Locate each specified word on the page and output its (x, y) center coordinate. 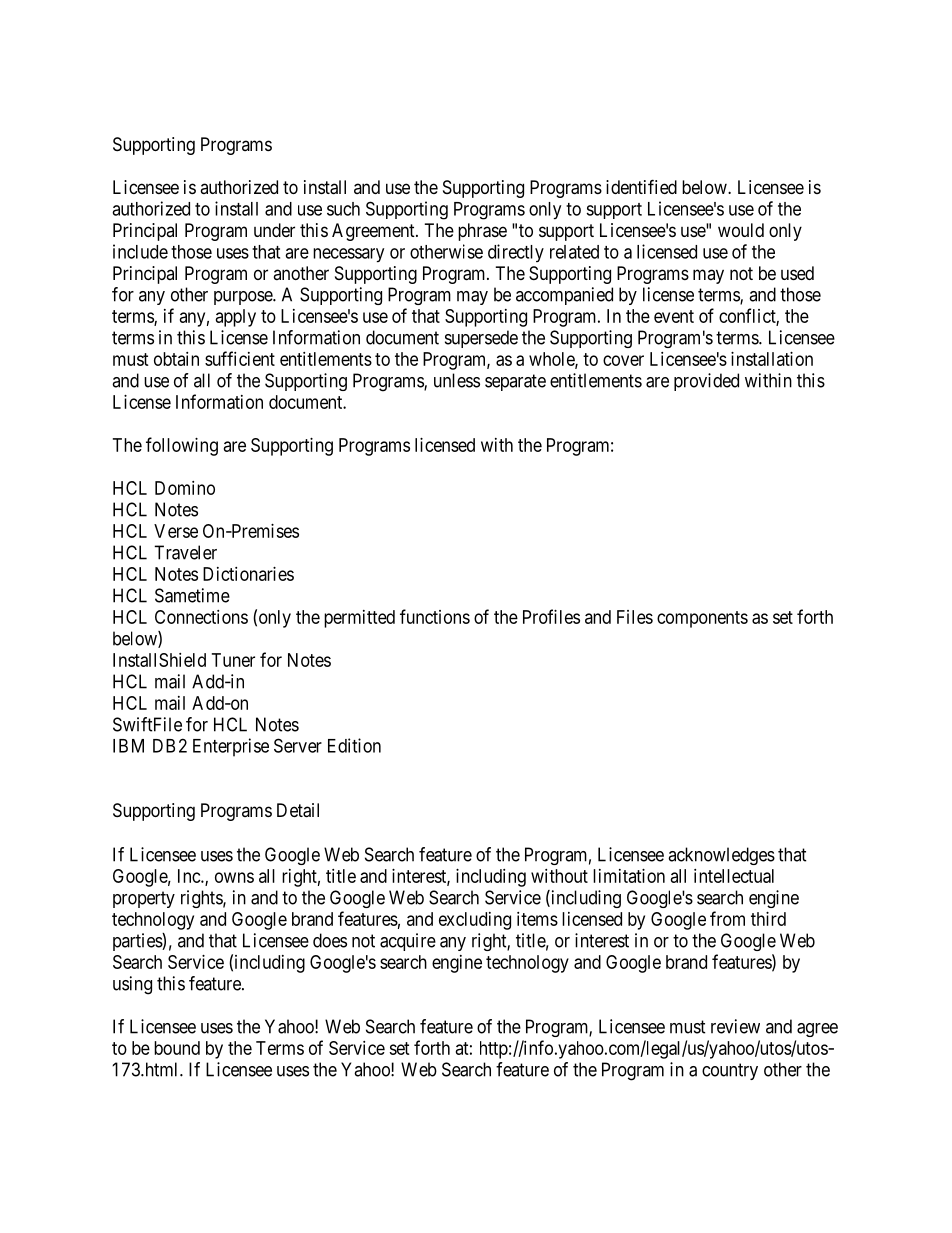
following (182, 446)
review (735, 1026)
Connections (201, 617)
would (741, 230)
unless (457, 380)
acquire (408, 942)
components (702, 619)
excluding (475, 921)
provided (706, 382)
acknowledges (721, 856)
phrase (482, 232)
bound (177, 1048)
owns (234, 877)
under (274, 230)
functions (435, 616)
